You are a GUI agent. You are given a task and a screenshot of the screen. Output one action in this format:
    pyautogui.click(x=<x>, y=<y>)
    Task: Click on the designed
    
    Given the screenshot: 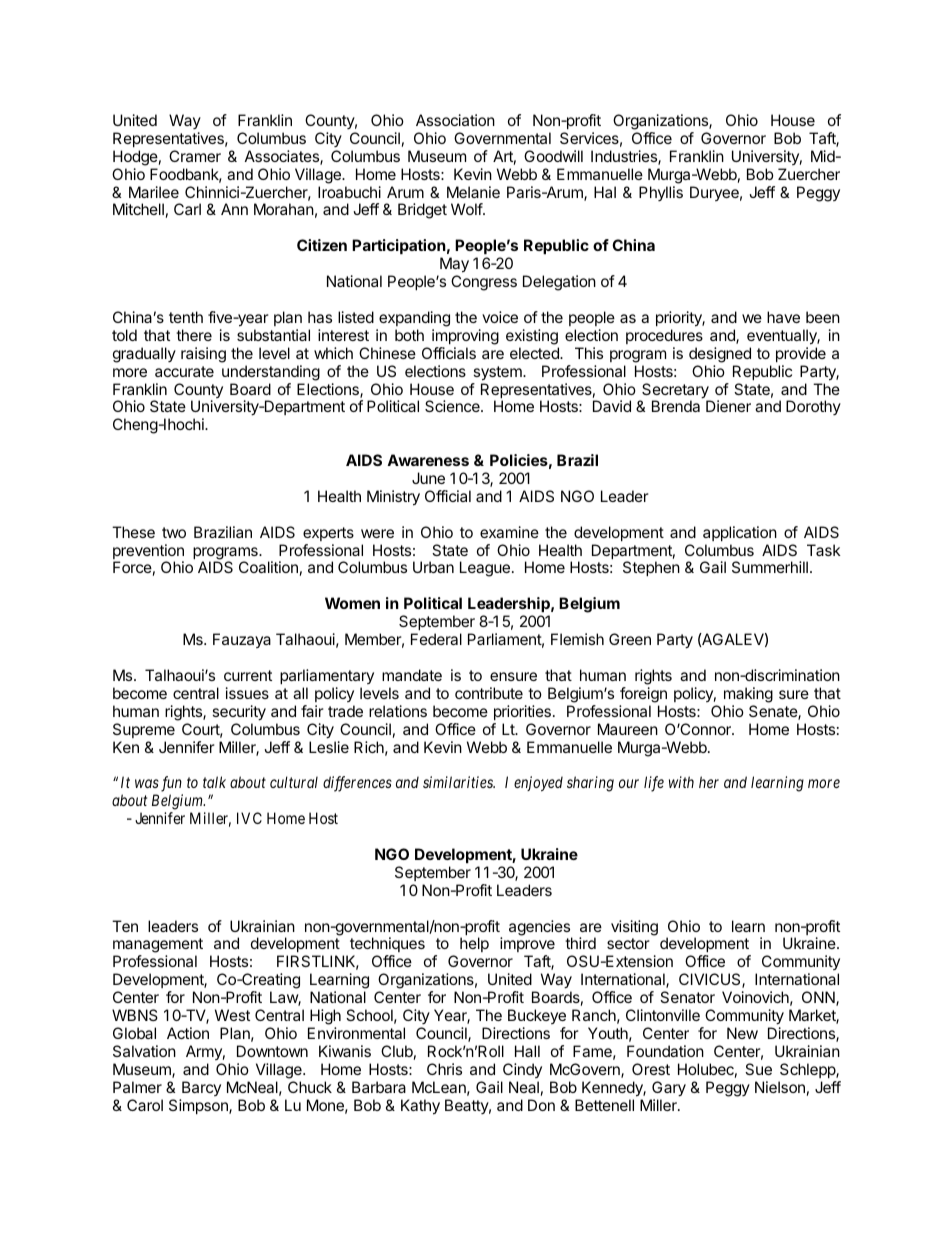 What is the action you would take?
    pyautogui.click(x=720, y=355)
